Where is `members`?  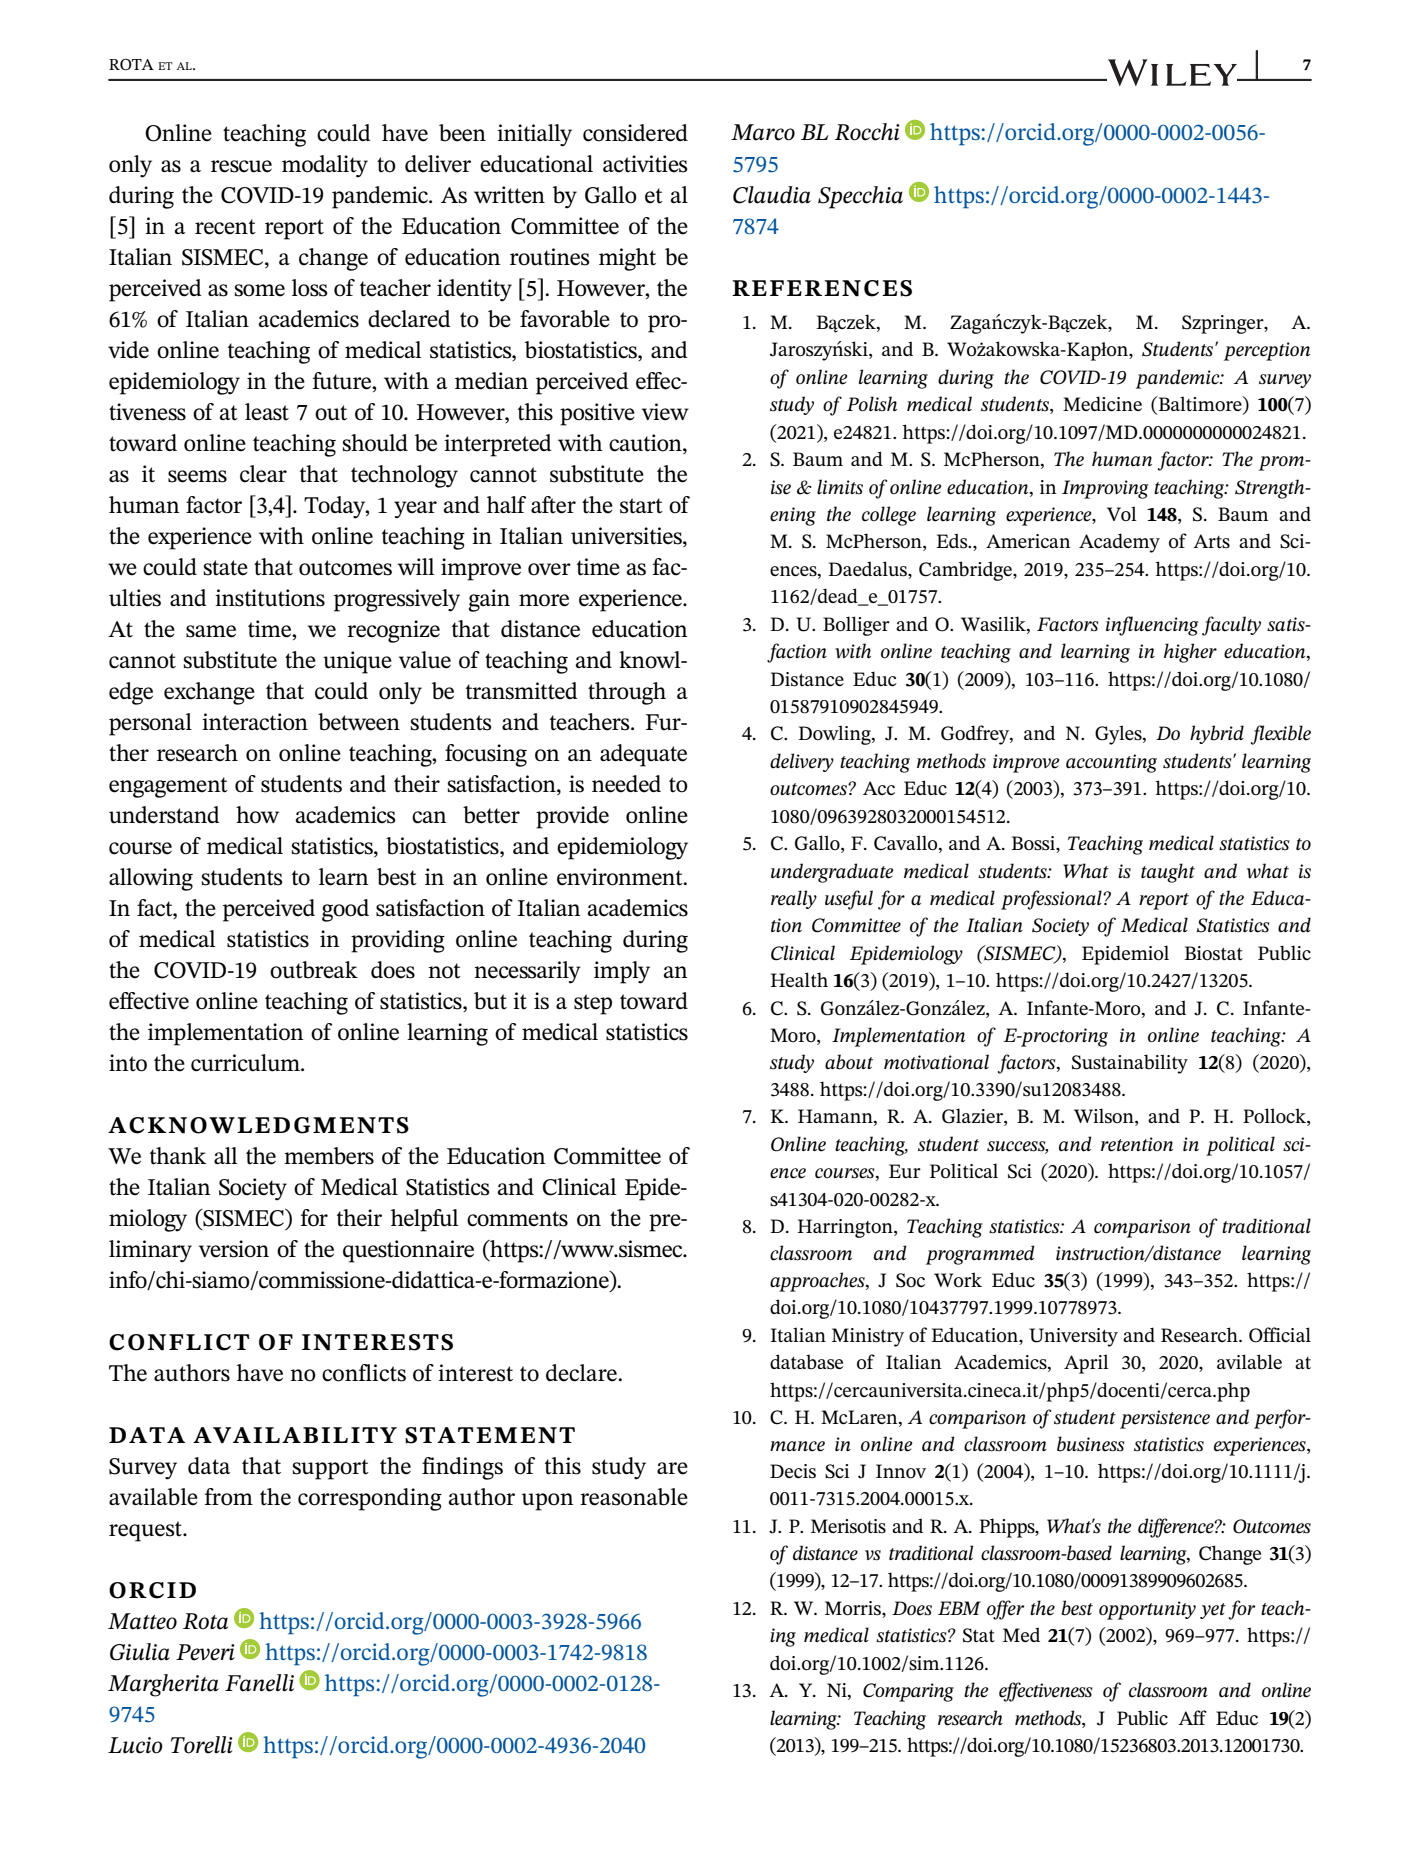 members is located at coordinates (329, 1156).
